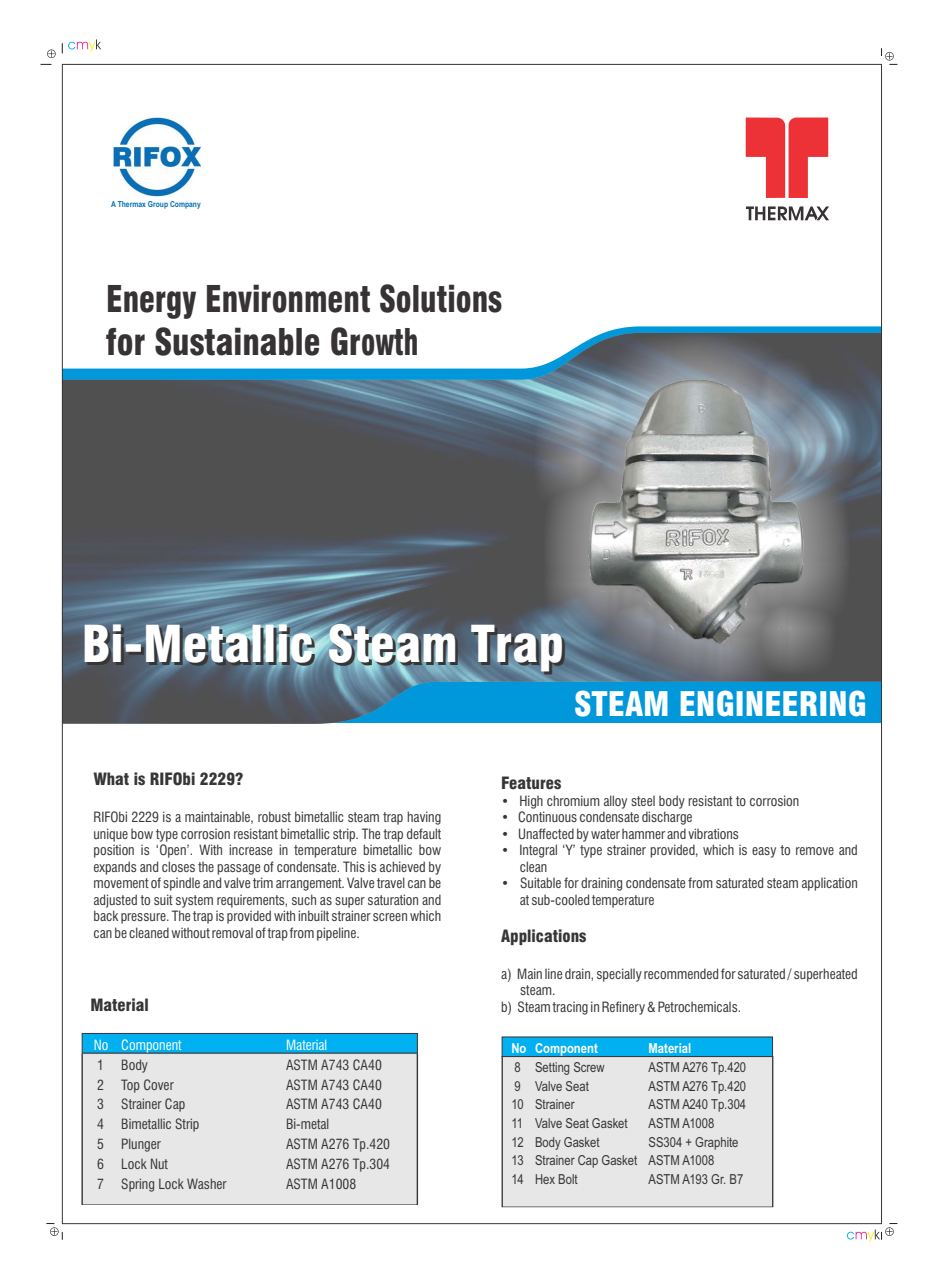 The height and width of the screenshot is (1288, 944). Describe the element at coordinates (288, 298) in the screenshot. I see `Environment` at that location.
